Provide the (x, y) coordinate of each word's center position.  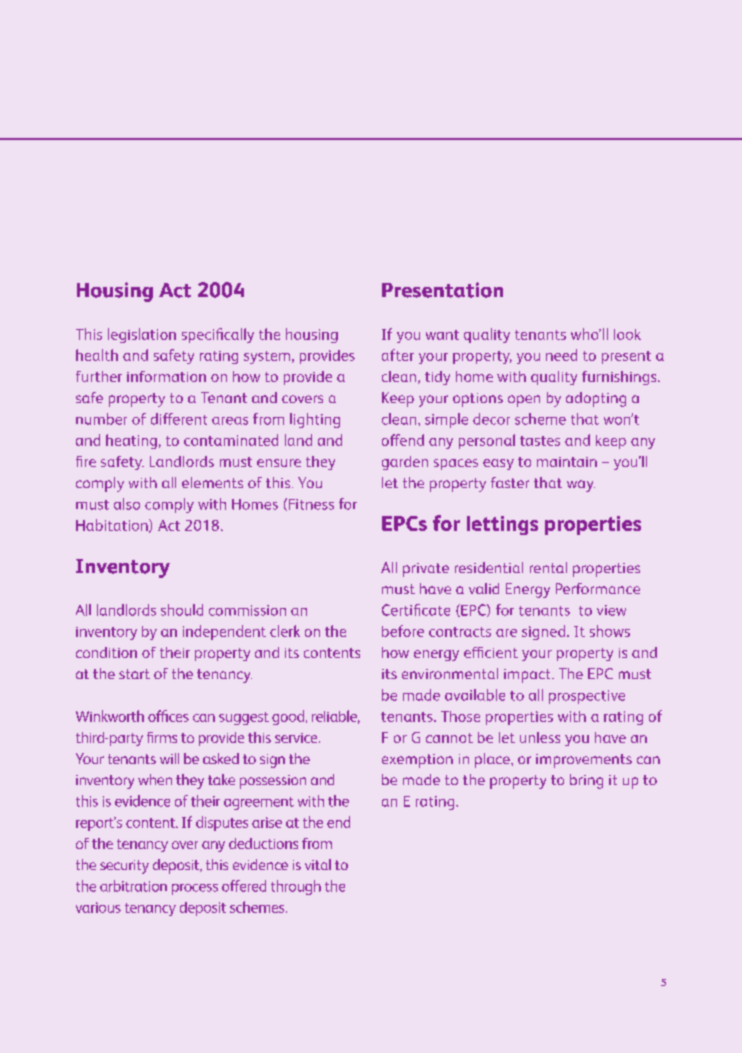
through (296, 887)
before (403, 631)
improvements (584, 761)
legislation (142, 335)
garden (405, 463)
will (169, 758)
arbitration (133, 886)
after (398, 355)
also (127, 504)
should (182, 610)
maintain (567, 462)
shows (610, 631)
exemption (417, 761)
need (561, 355)
